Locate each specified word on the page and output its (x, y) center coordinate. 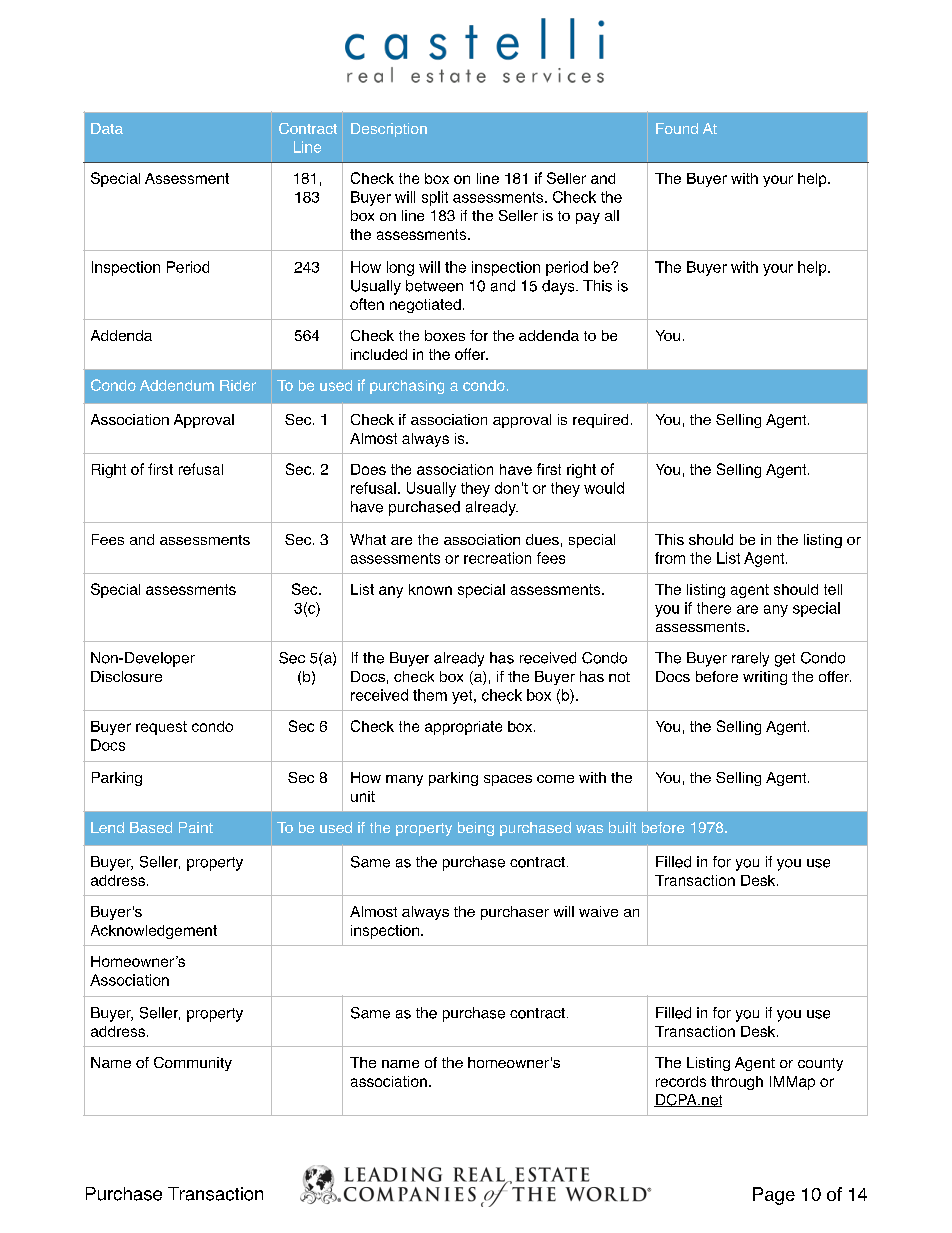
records (681, 1081)
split (435, 198)
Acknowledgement (154, 932)
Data (107, 128)
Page (774, 1196)
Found (677, 128)
